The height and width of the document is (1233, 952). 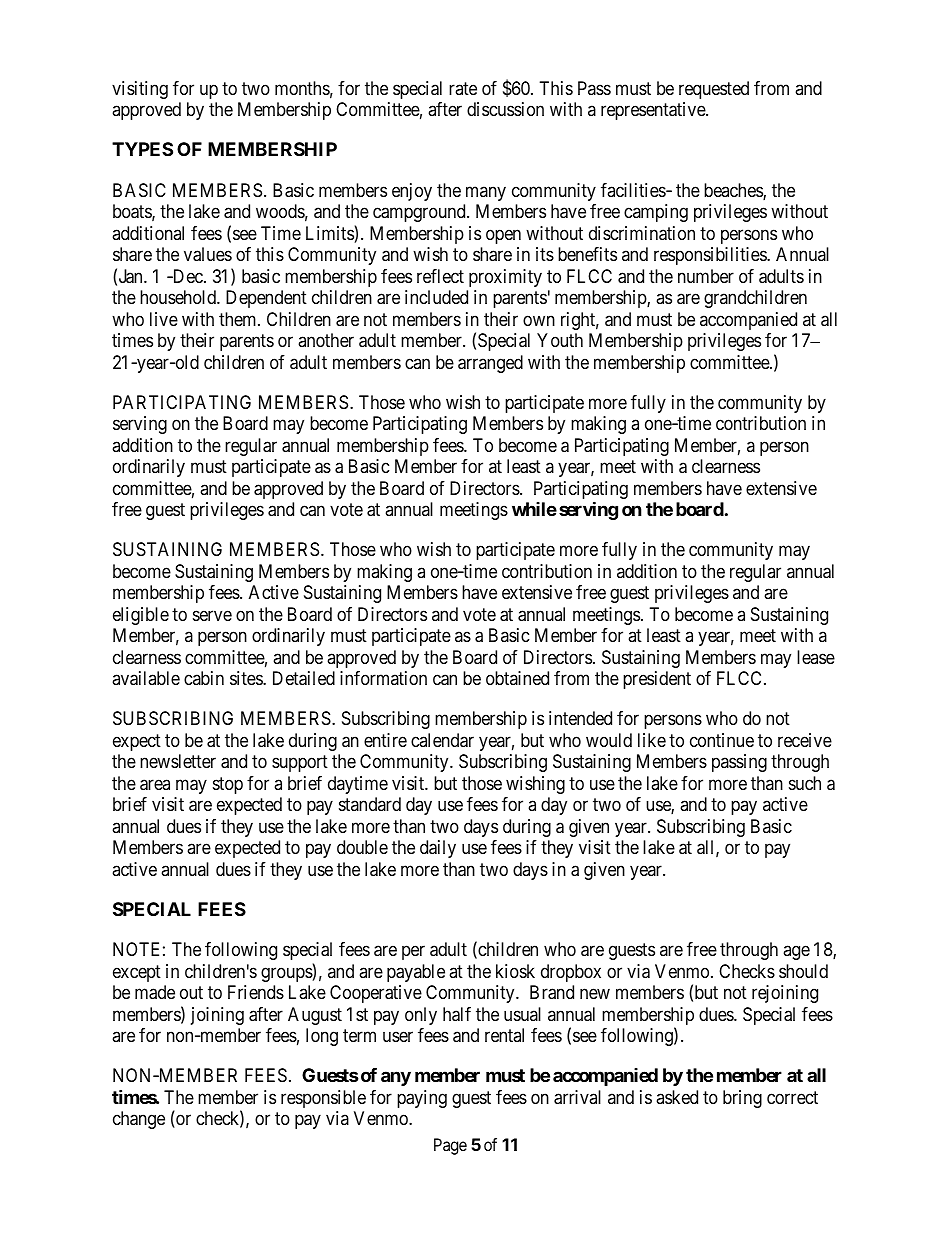 I want to click on obtained, so click(x=517, y=678).
